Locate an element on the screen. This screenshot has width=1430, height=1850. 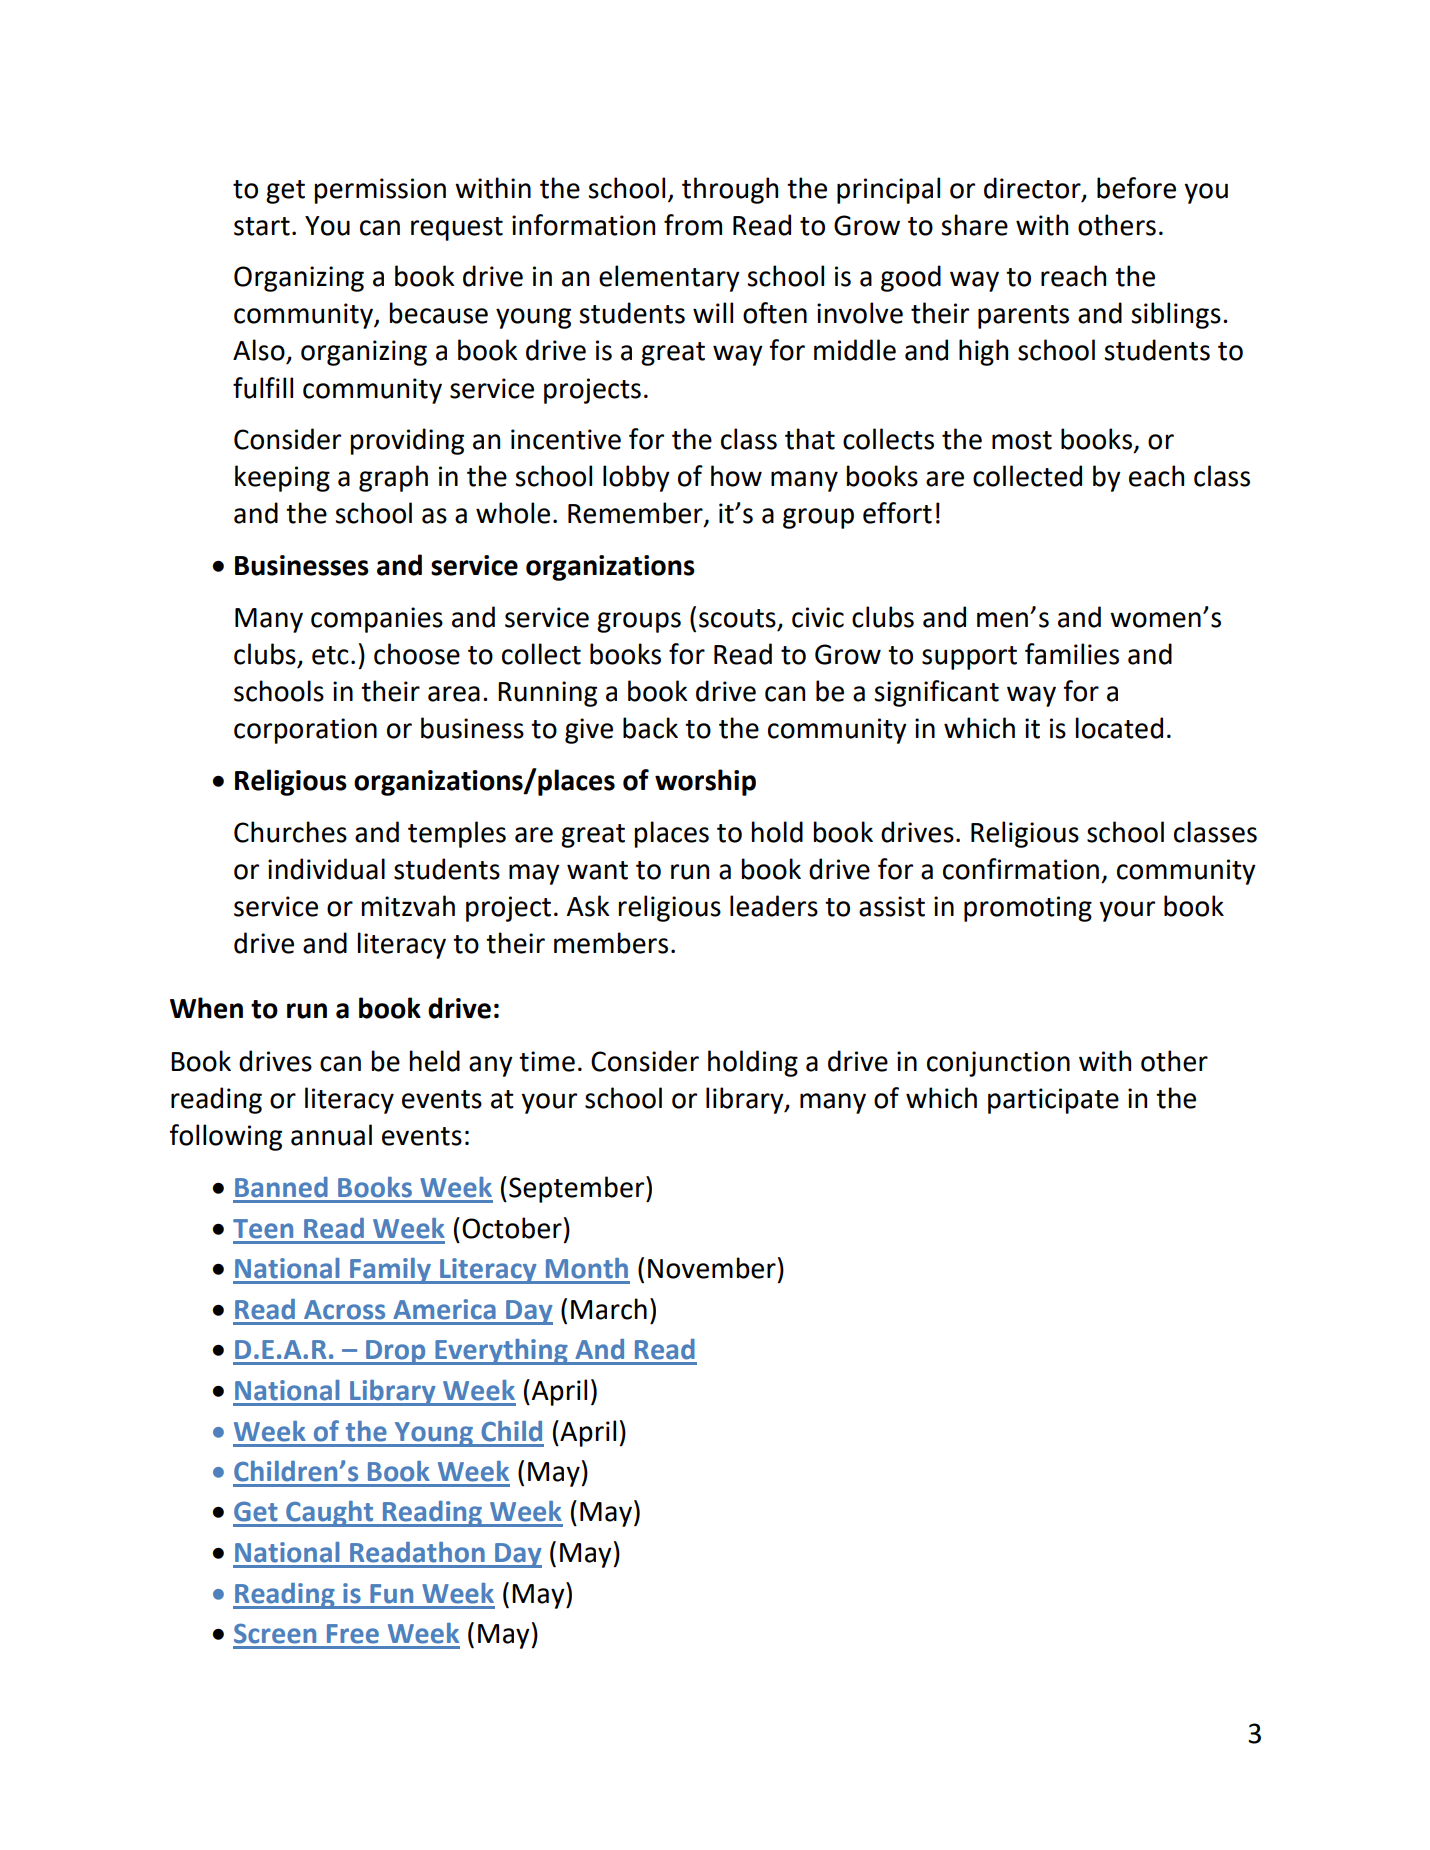
start is located at coordinates (262, 226).
